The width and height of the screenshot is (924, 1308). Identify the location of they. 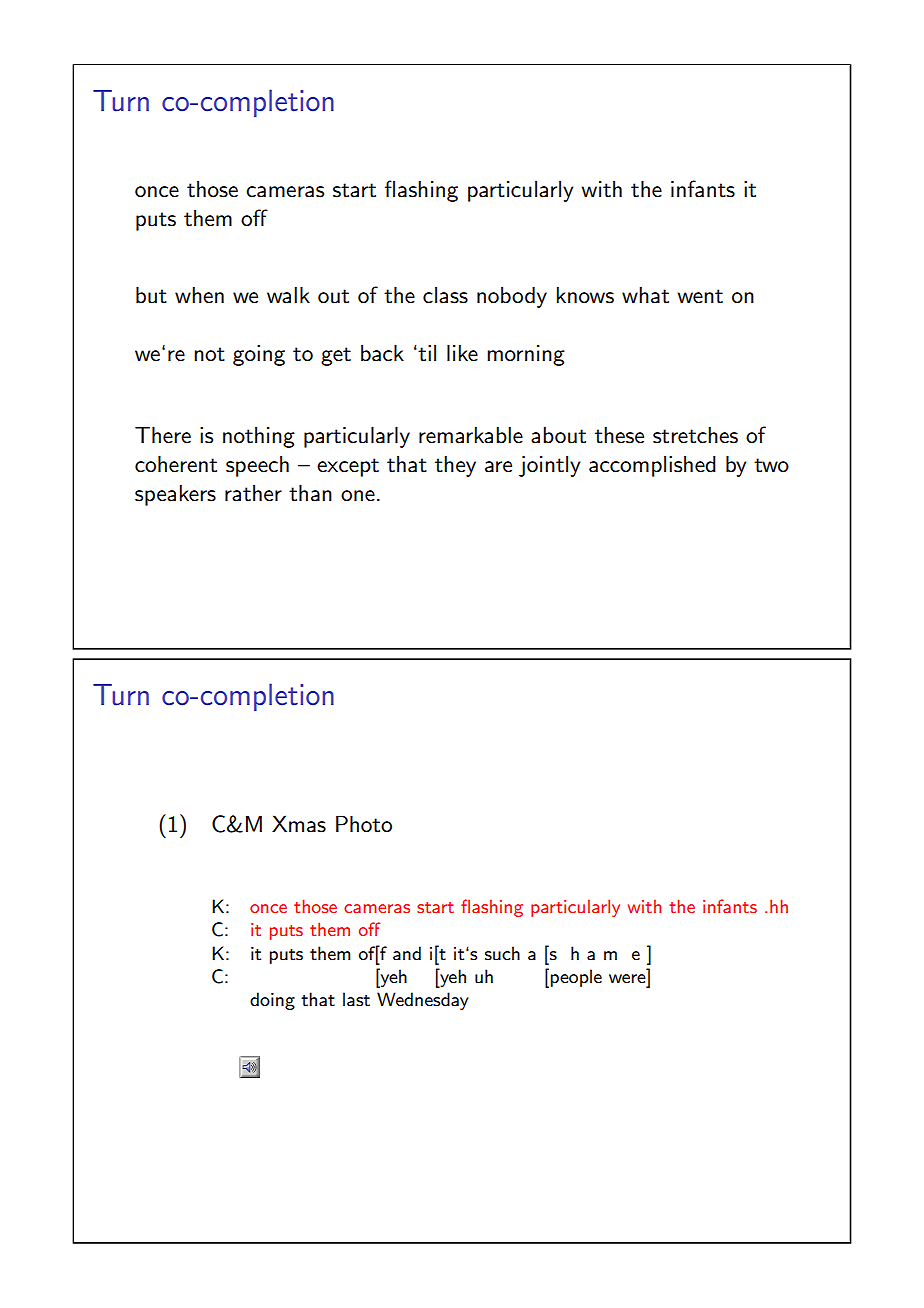
(455, 466).
